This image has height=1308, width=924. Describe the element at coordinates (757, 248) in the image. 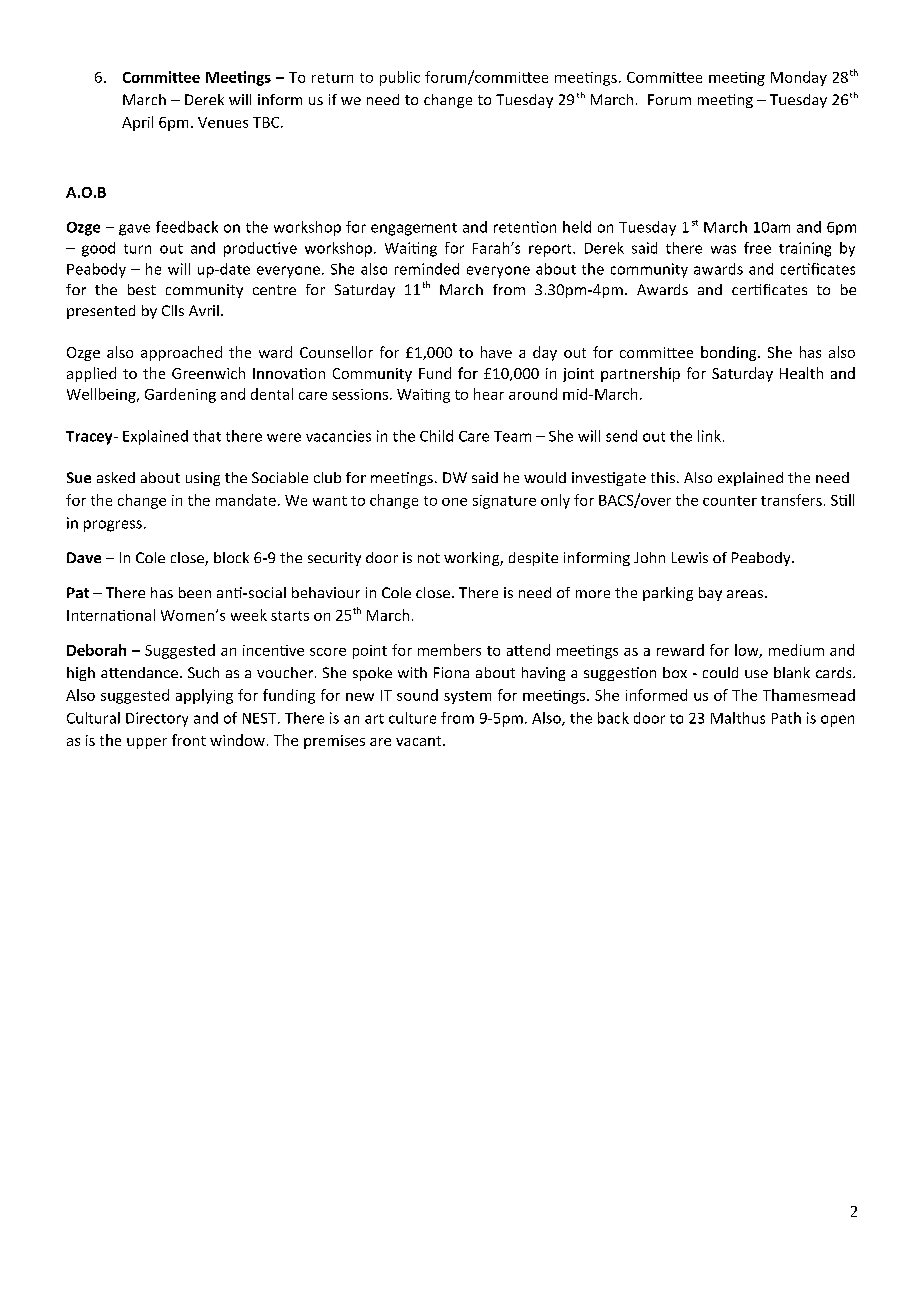

I see `free` at that location.
